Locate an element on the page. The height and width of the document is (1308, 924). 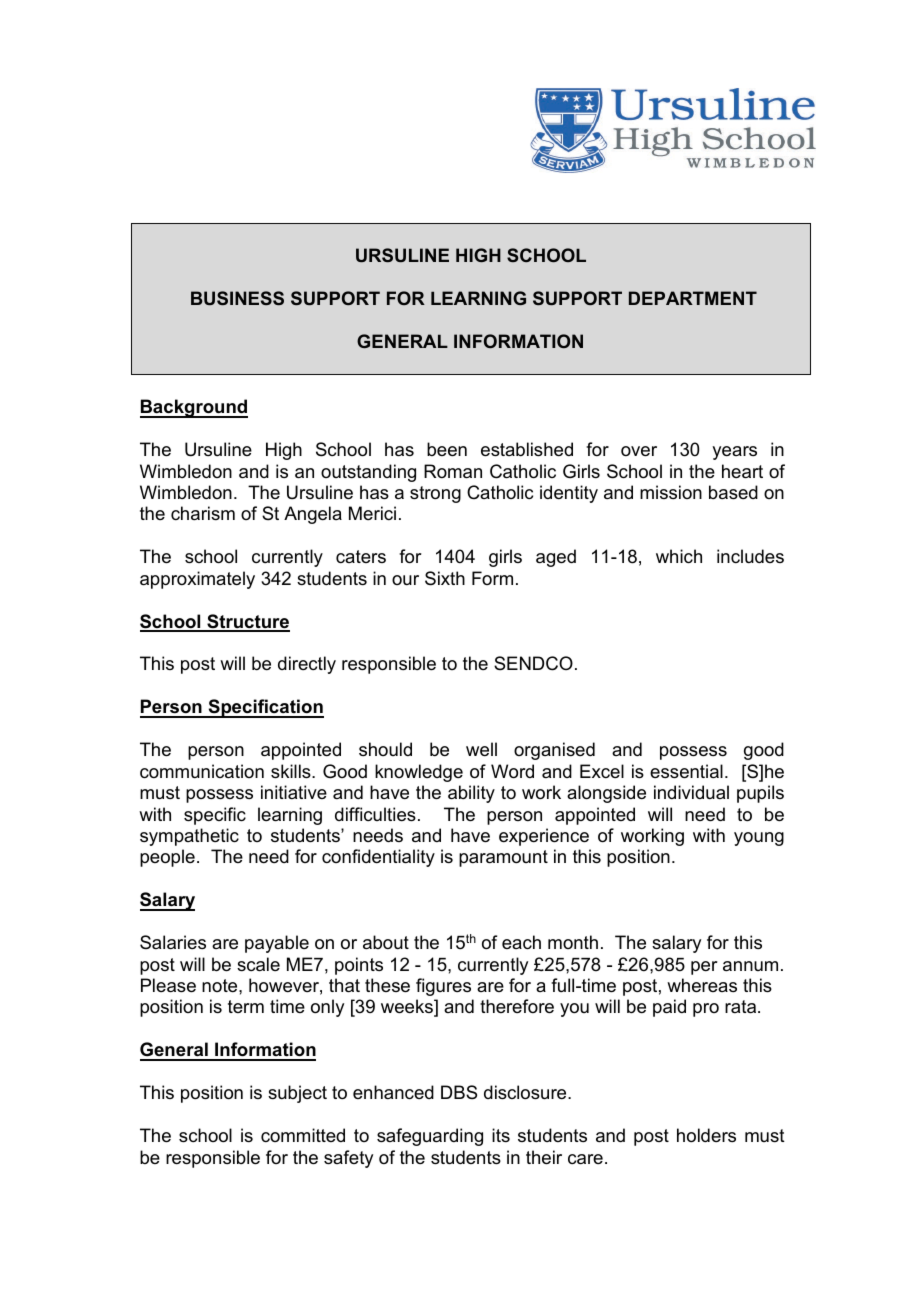
individual is located at coordinates (691, 792).
